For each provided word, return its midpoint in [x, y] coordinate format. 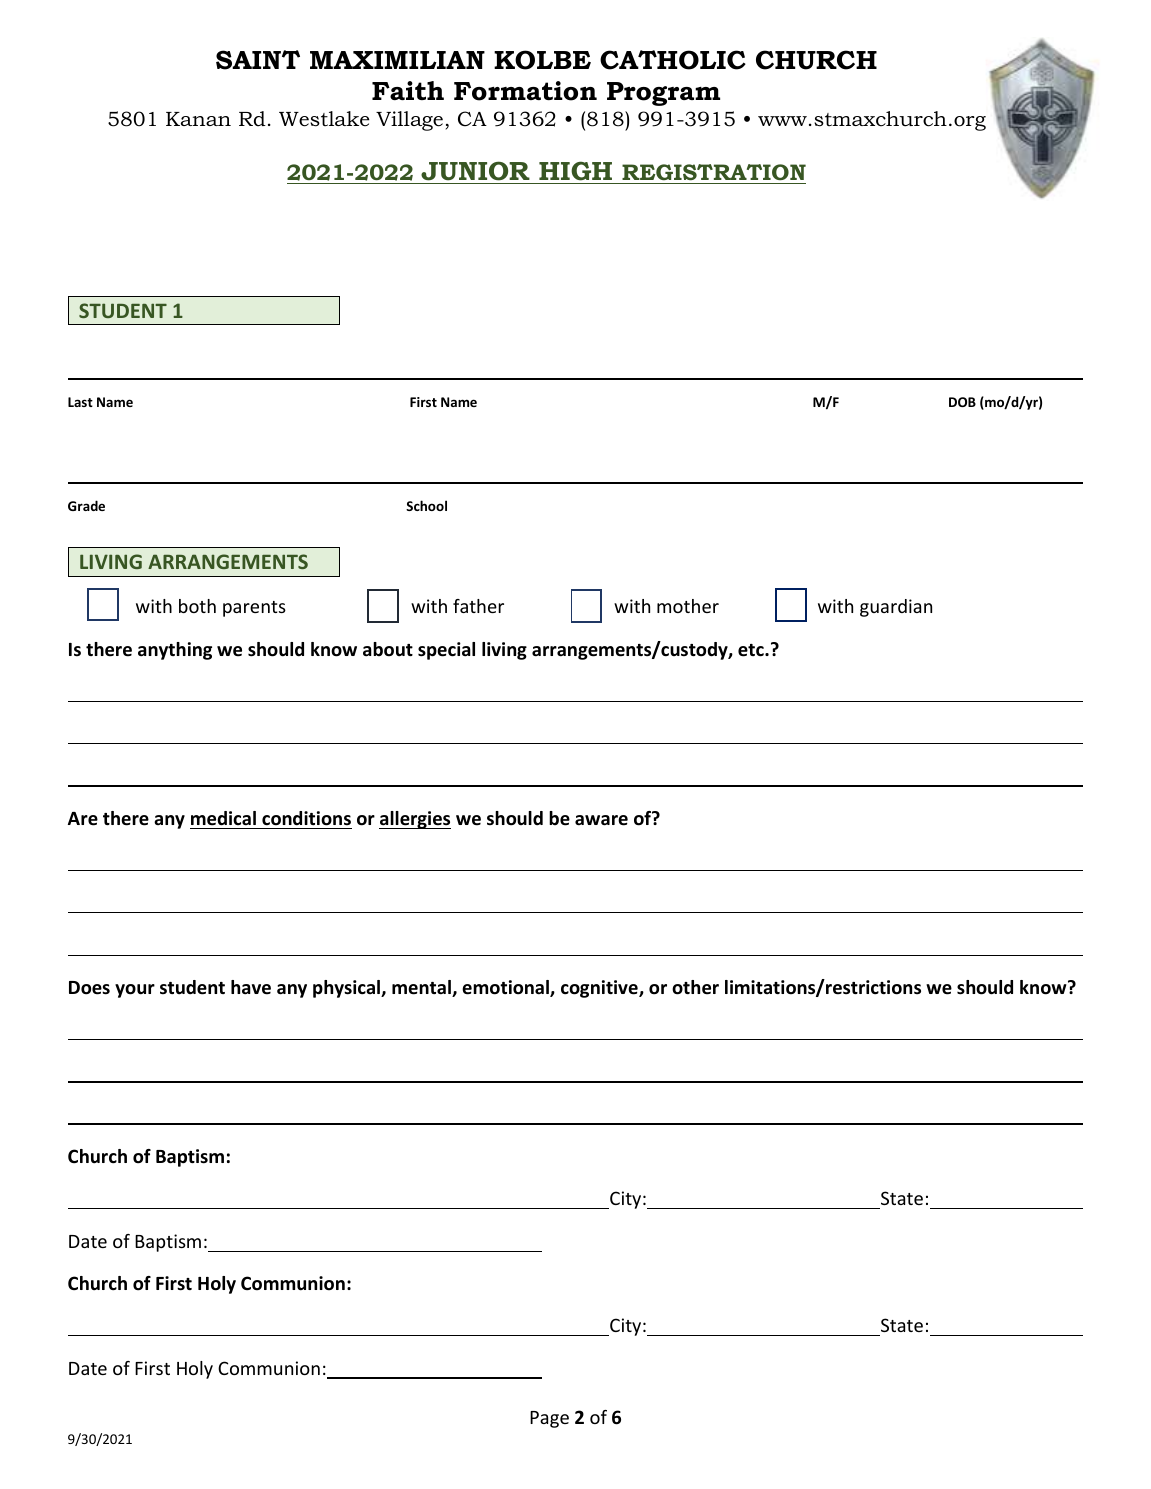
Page [549, 1419]
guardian [896, 608]
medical [223, 818]
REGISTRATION [714, 172]
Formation [525, 91]
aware [601, 820]
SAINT [258, 60]
